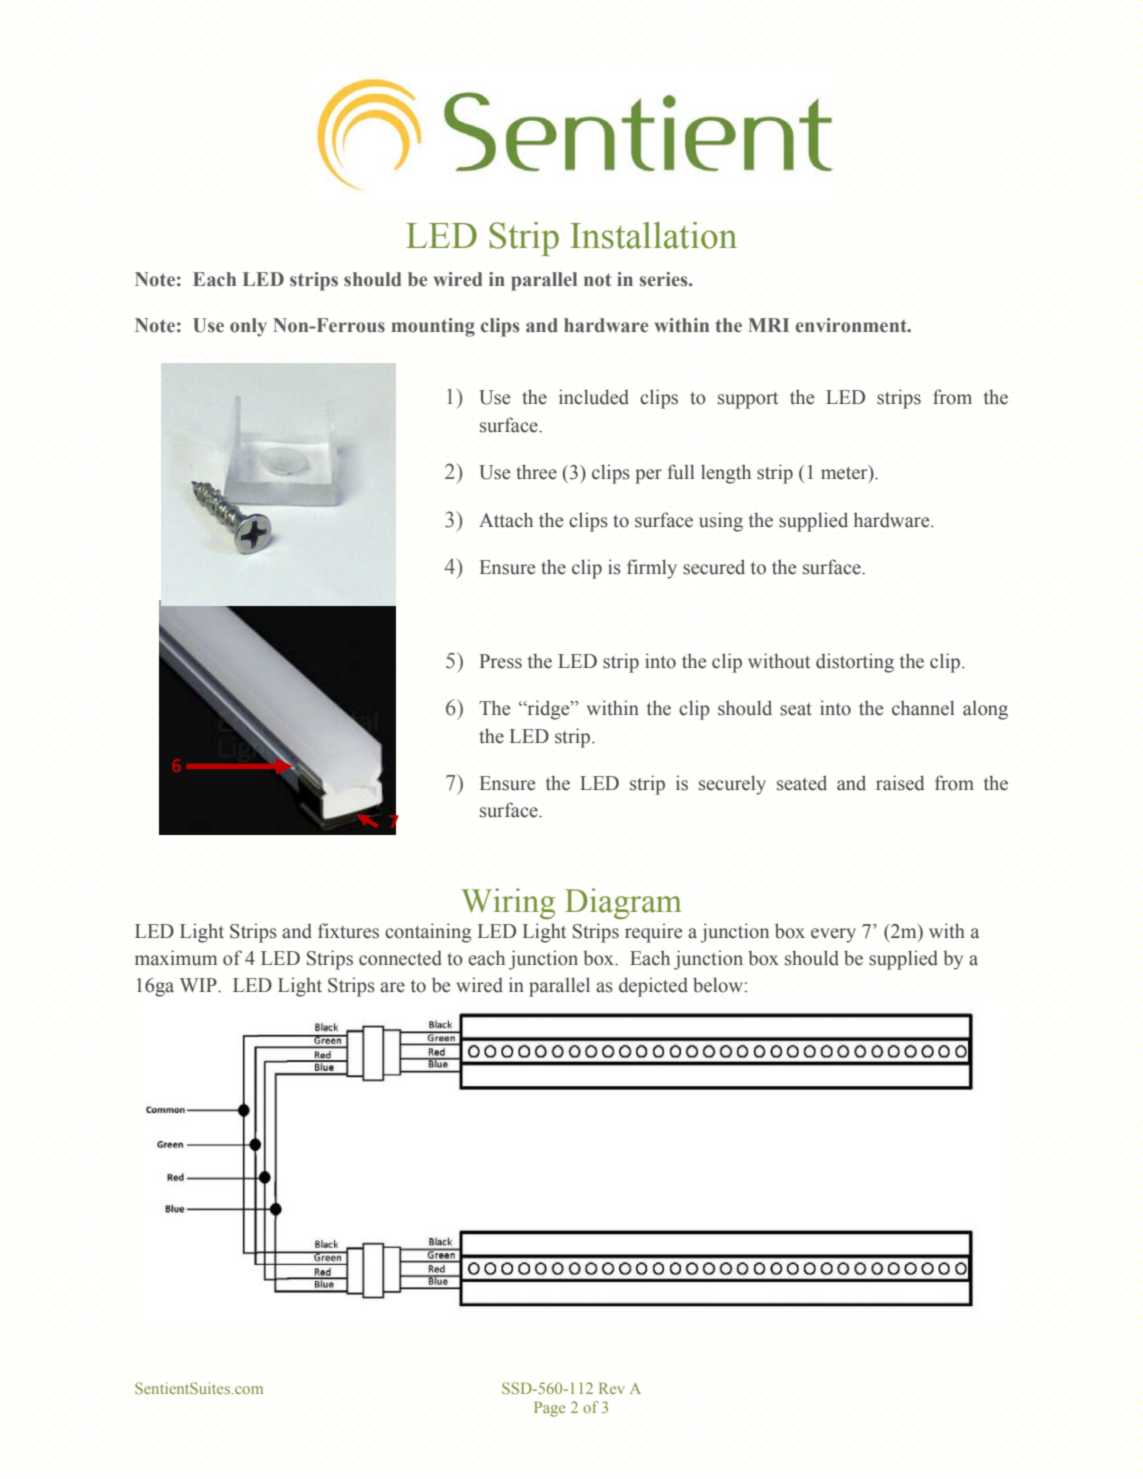 The width and height of the screenshot is (1143, 1479). Describe the element at coordinates (653, 235) in the screenshot. I see `Installation` at that location.
